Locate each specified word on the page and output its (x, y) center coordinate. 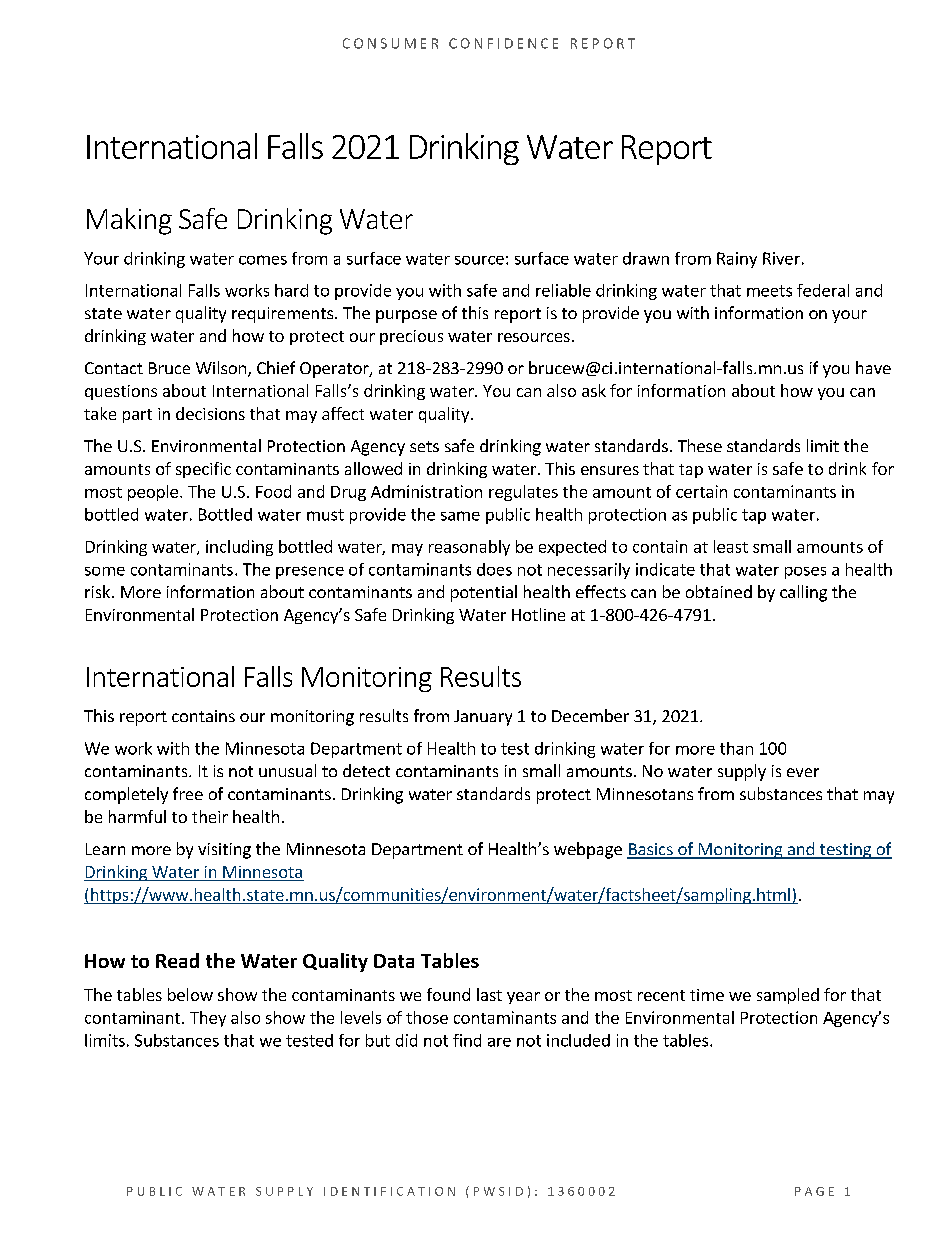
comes (263, 260)
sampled (788, 996)
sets (424, 446)
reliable (563, 290)
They (208, 1019)
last (489, 994)
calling (803, 593)
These (700, 445)
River (781, 258)
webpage (588, 850)
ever (803, 772)
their (210, 816)
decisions (210, 413)
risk (99, 591)
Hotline (538, 614)
